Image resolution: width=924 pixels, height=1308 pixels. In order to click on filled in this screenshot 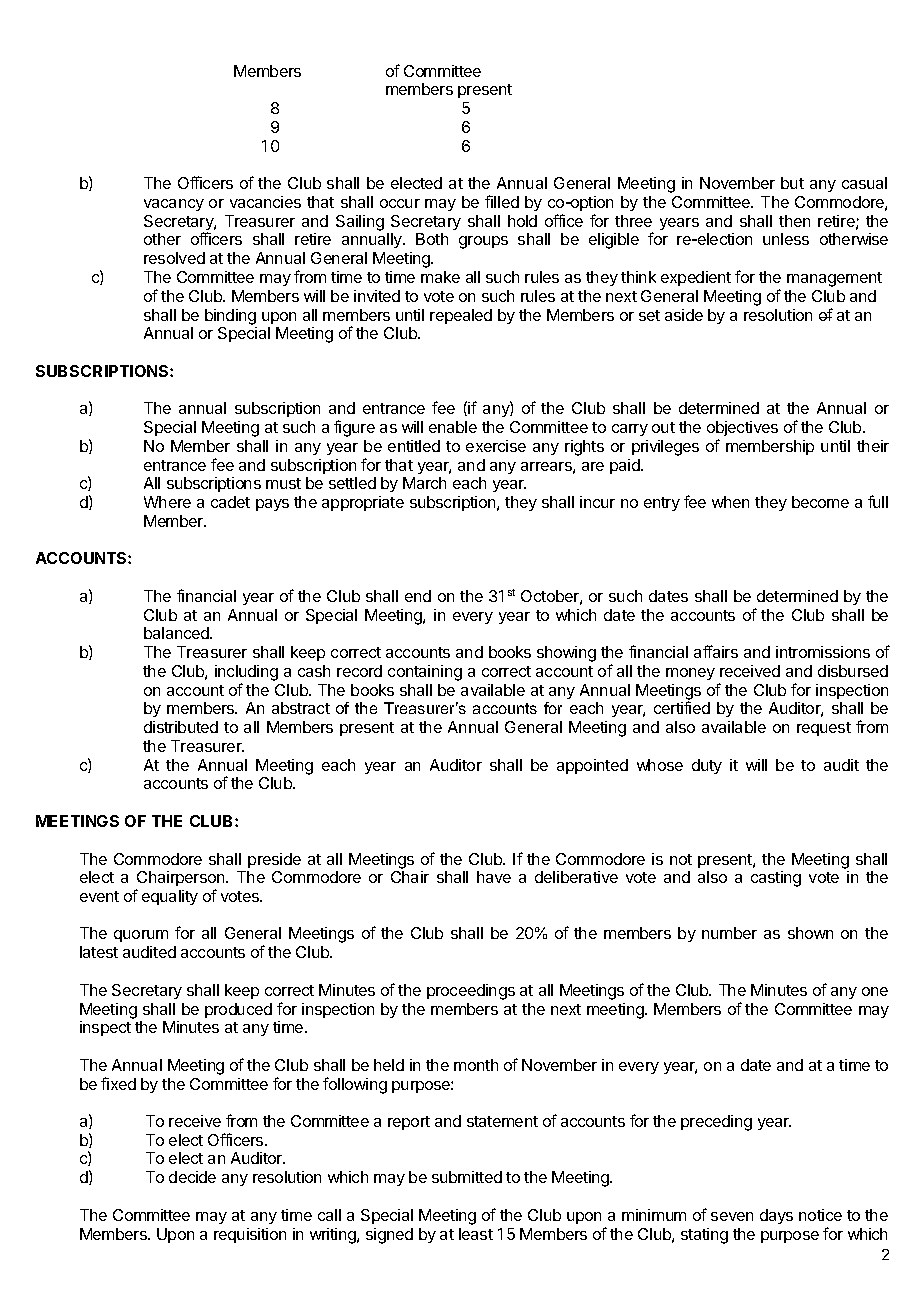, I will do `click(502, 201)`.
